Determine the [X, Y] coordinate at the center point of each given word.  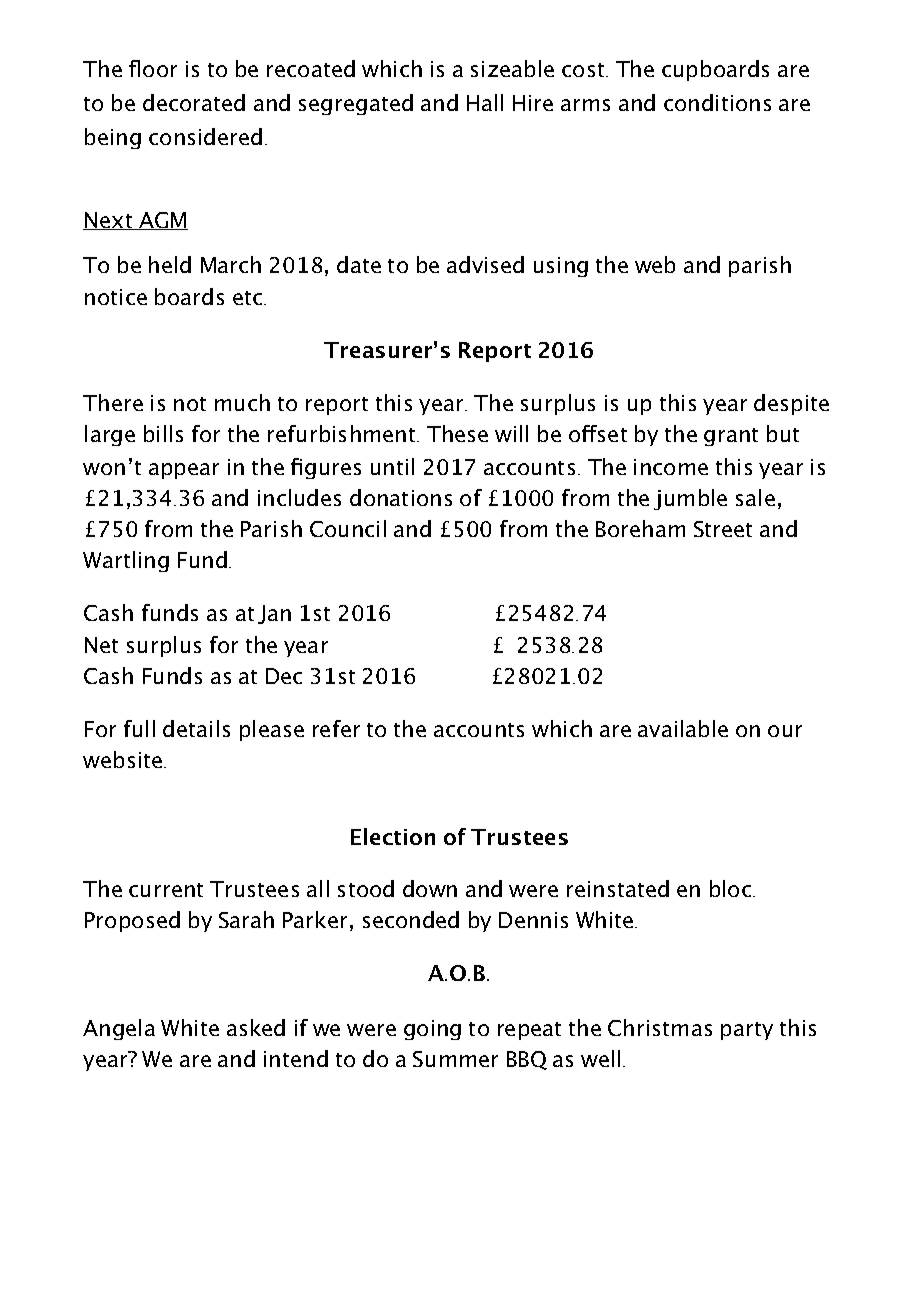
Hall [485, 102]
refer [336, 728]
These [457, 433]
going [432, 1030]
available [683, 728]
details [196, 728]
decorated [194, 102]
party [747, 1031]
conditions [717, 102]
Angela [119, 1029]
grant [731, 437]
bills [163, 433]
